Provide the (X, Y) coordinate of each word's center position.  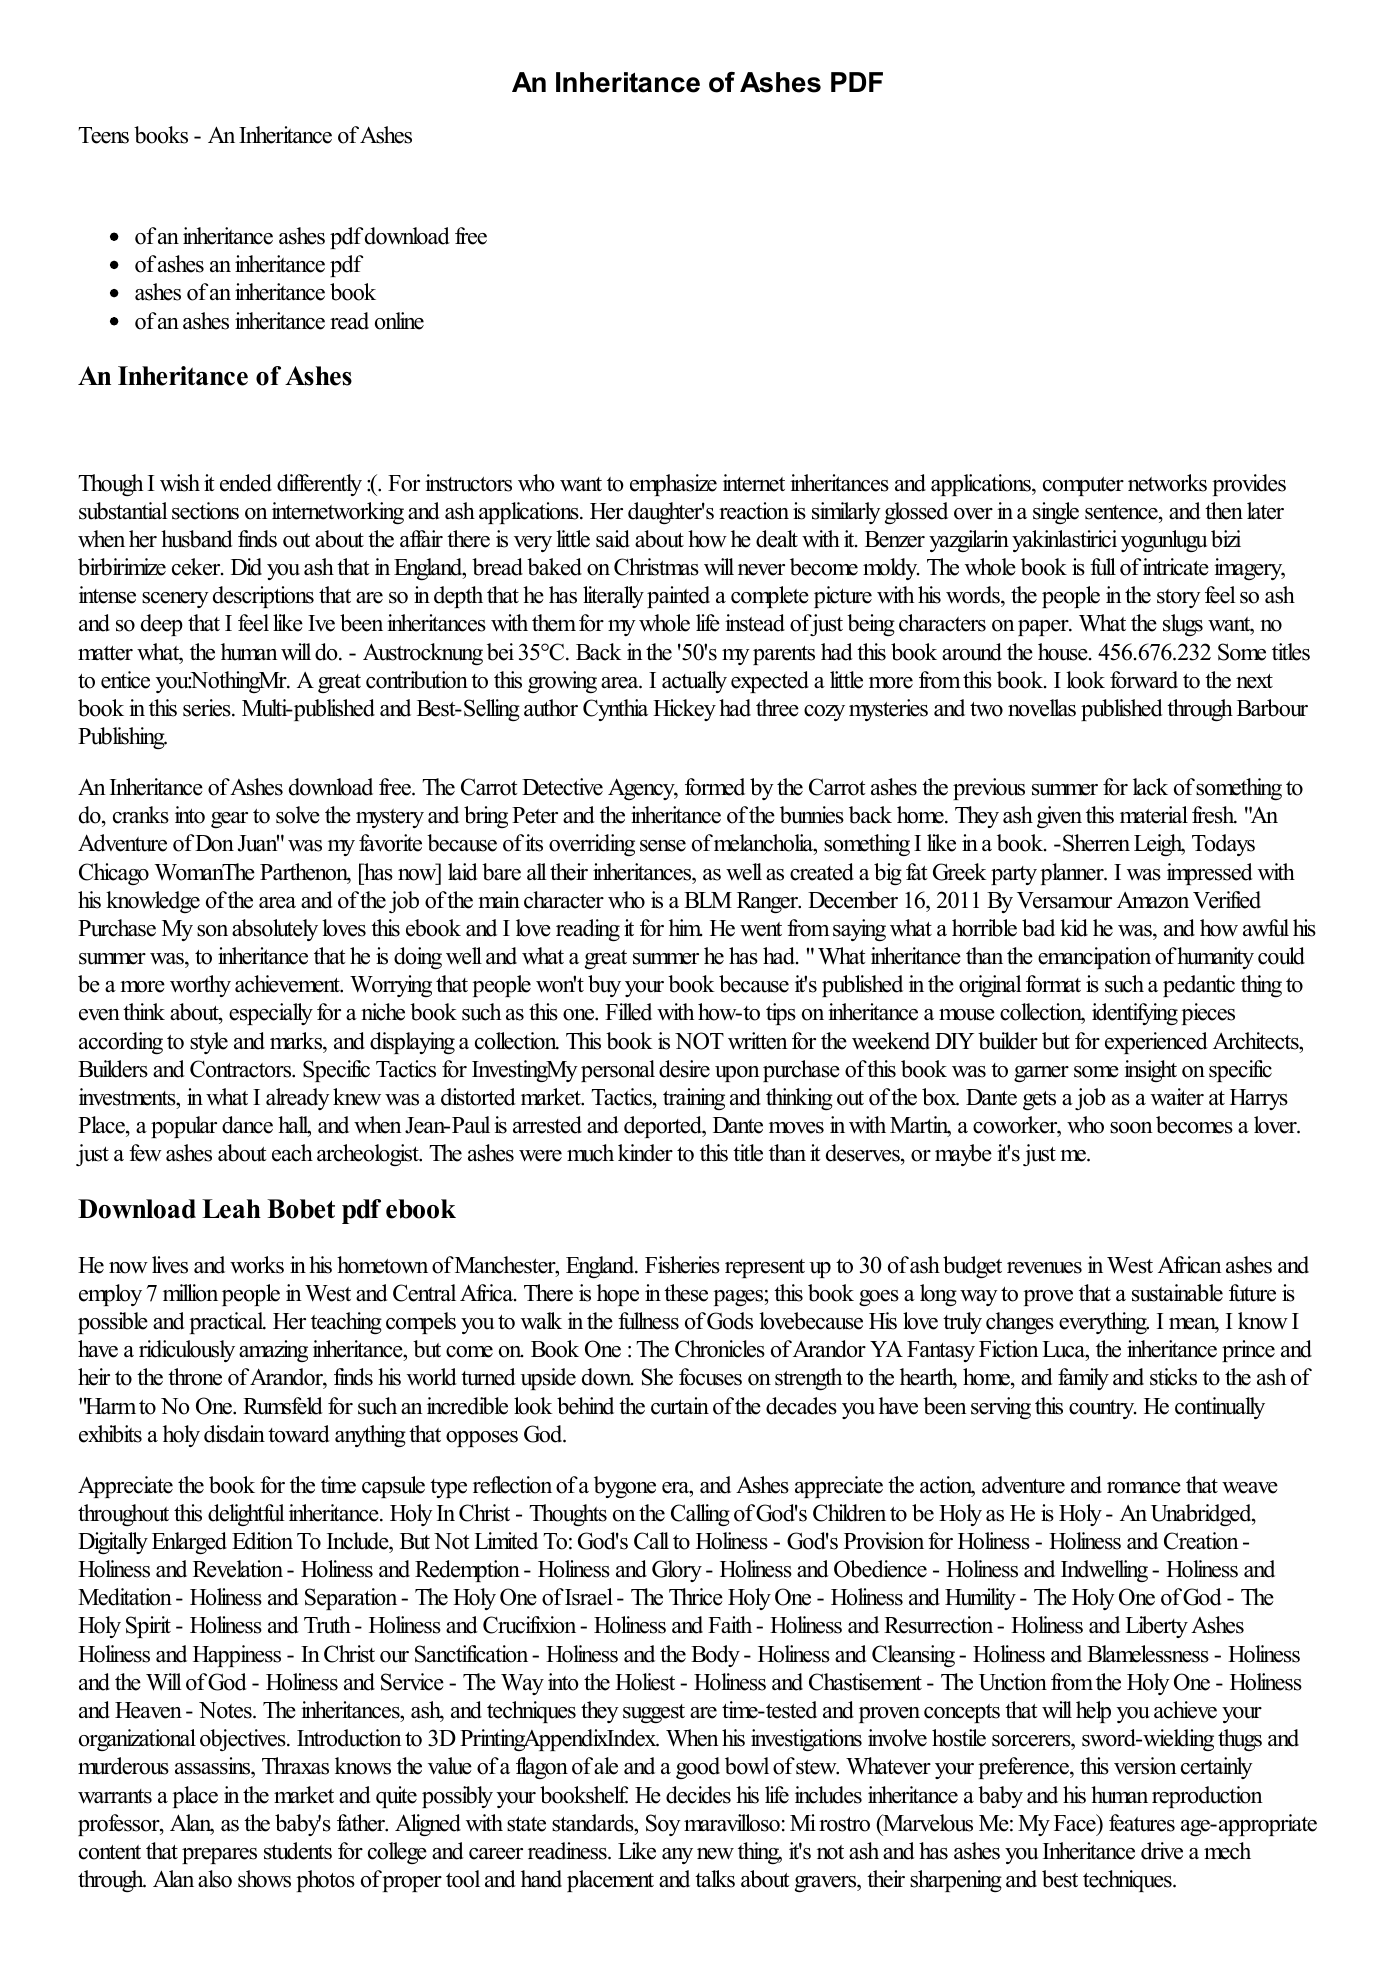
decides (698, 1795)
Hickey (684, 710)
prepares (219, 1856)
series (208, 708)
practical (227, 1323)
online (399, 321)
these (686, 1293)
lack (1150, 787)
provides (1249, 485)
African (1190, 1265)
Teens (103, 135)
